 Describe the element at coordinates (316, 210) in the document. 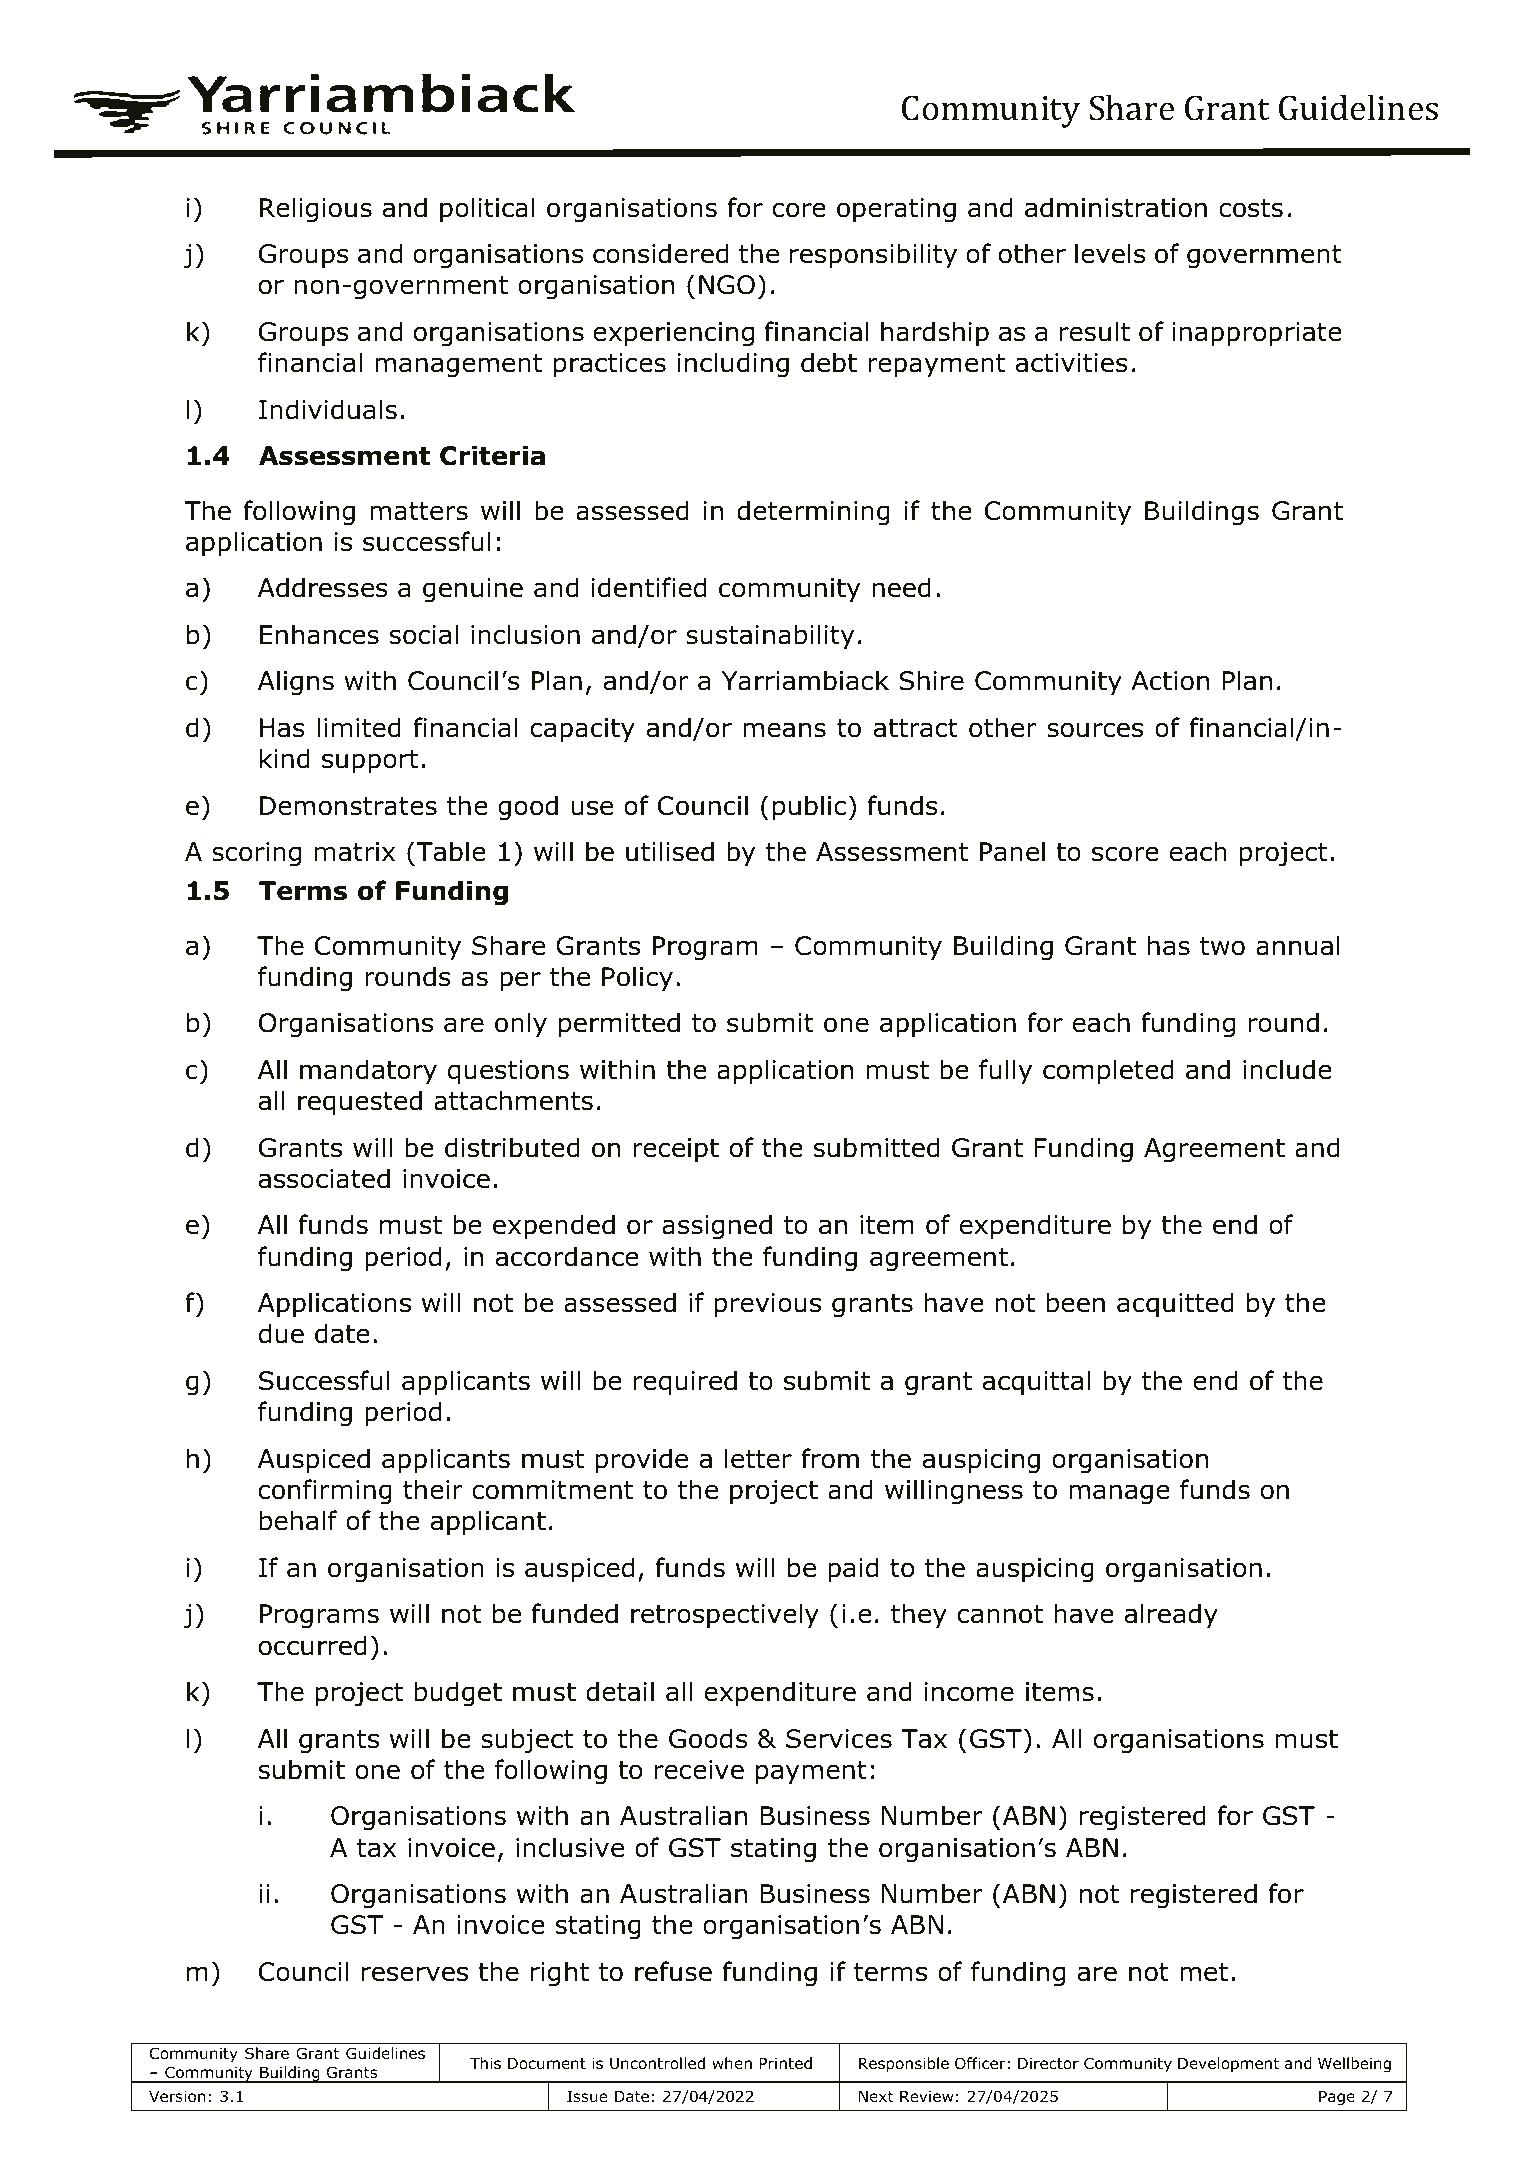

I see `Religious` at that location.
